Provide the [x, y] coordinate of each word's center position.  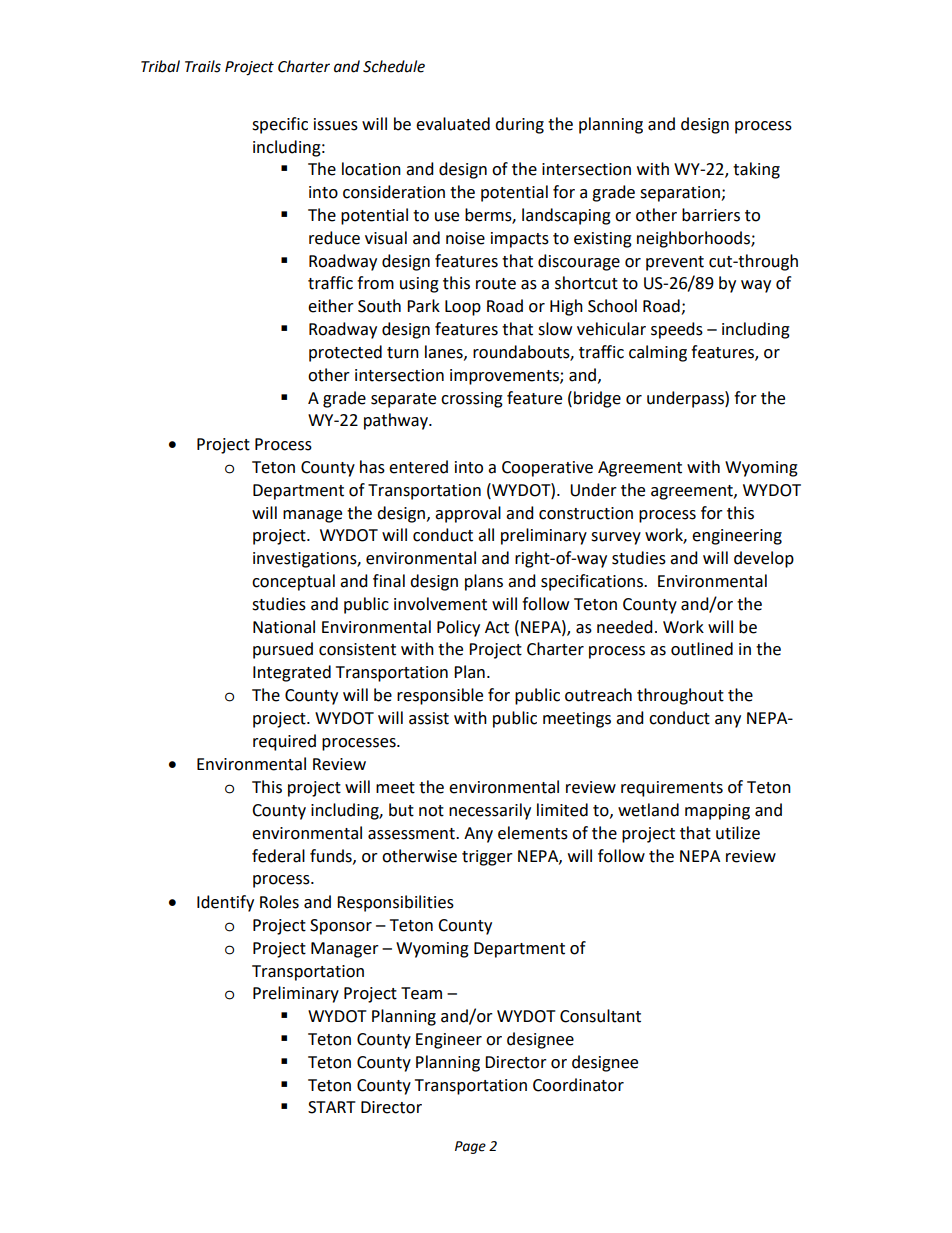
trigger [487, 858]
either [331, 306]
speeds [677, 330]
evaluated [453, 124]
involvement [440, 604]
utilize [738, 833]
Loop [463, 308]
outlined [702, 649]
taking [756, 170]
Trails [203, 66]
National [284, 627]
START [332, 1107]
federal [278, 856]
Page [470, 1147]
